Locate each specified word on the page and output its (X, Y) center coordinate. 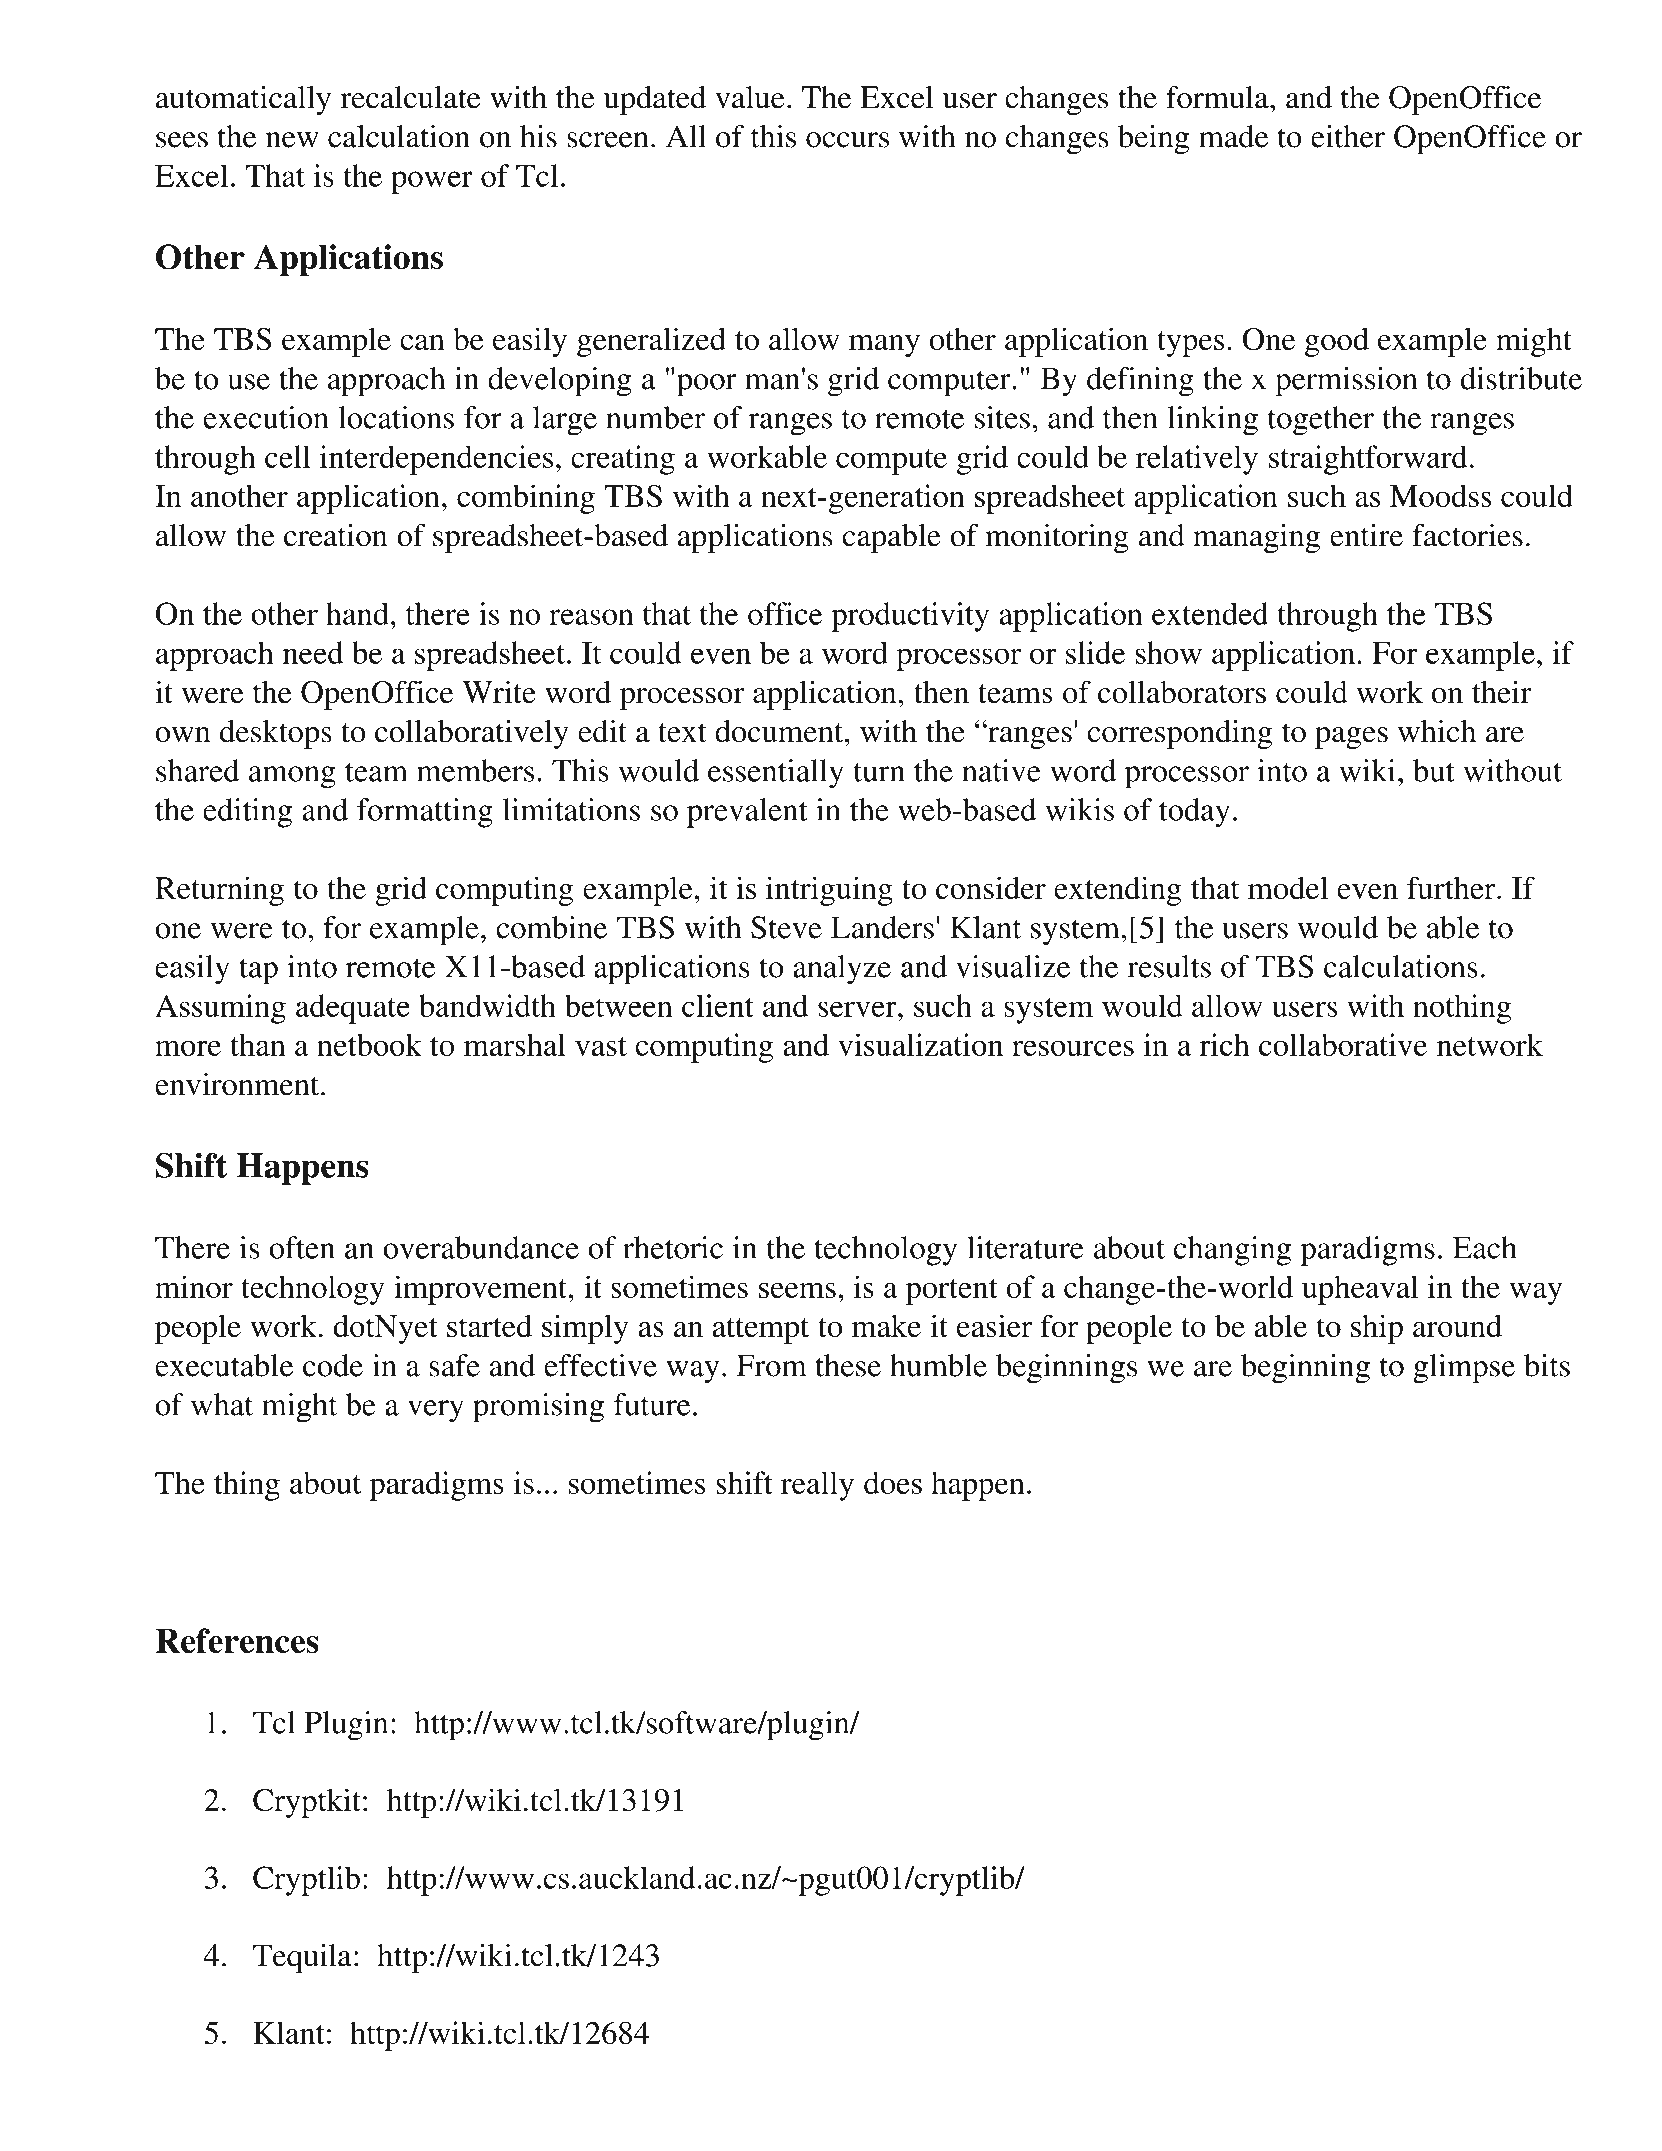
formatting (425, 813)
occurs (847, 140)
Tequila (302, 1959)
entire (1366, 535)
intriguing (829, 891)
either (1348, 136)
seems (797, 1290)
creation (336, 535)
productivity (910, 617)
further (1452, 887)
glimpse (1464, 1369)
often (302, 1247)
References (237, 1640)
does (893, 1482)
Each (1485, 1247)
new (292, 140)
